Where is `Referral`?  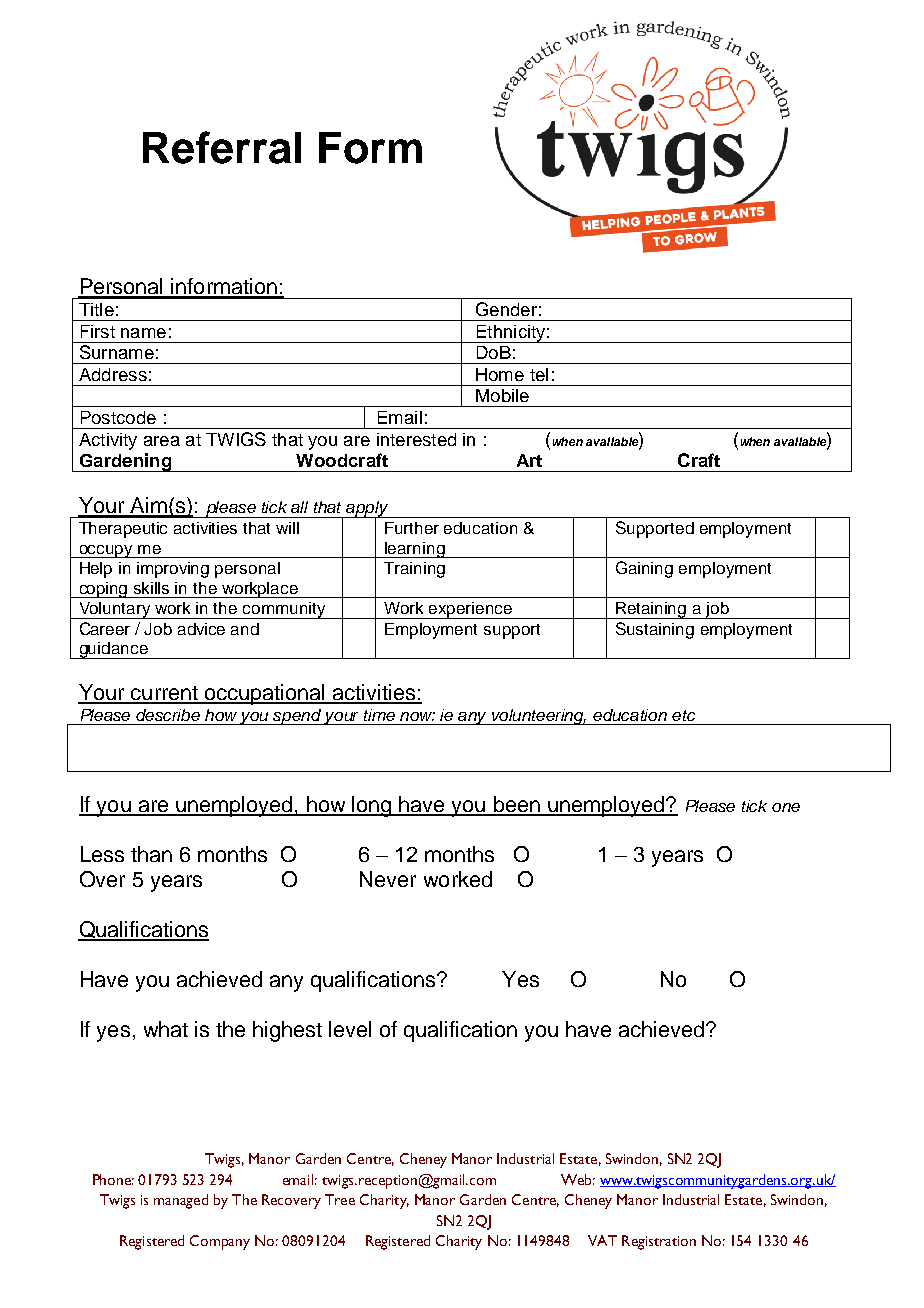
Referral is located at coordinates (222, 147).
